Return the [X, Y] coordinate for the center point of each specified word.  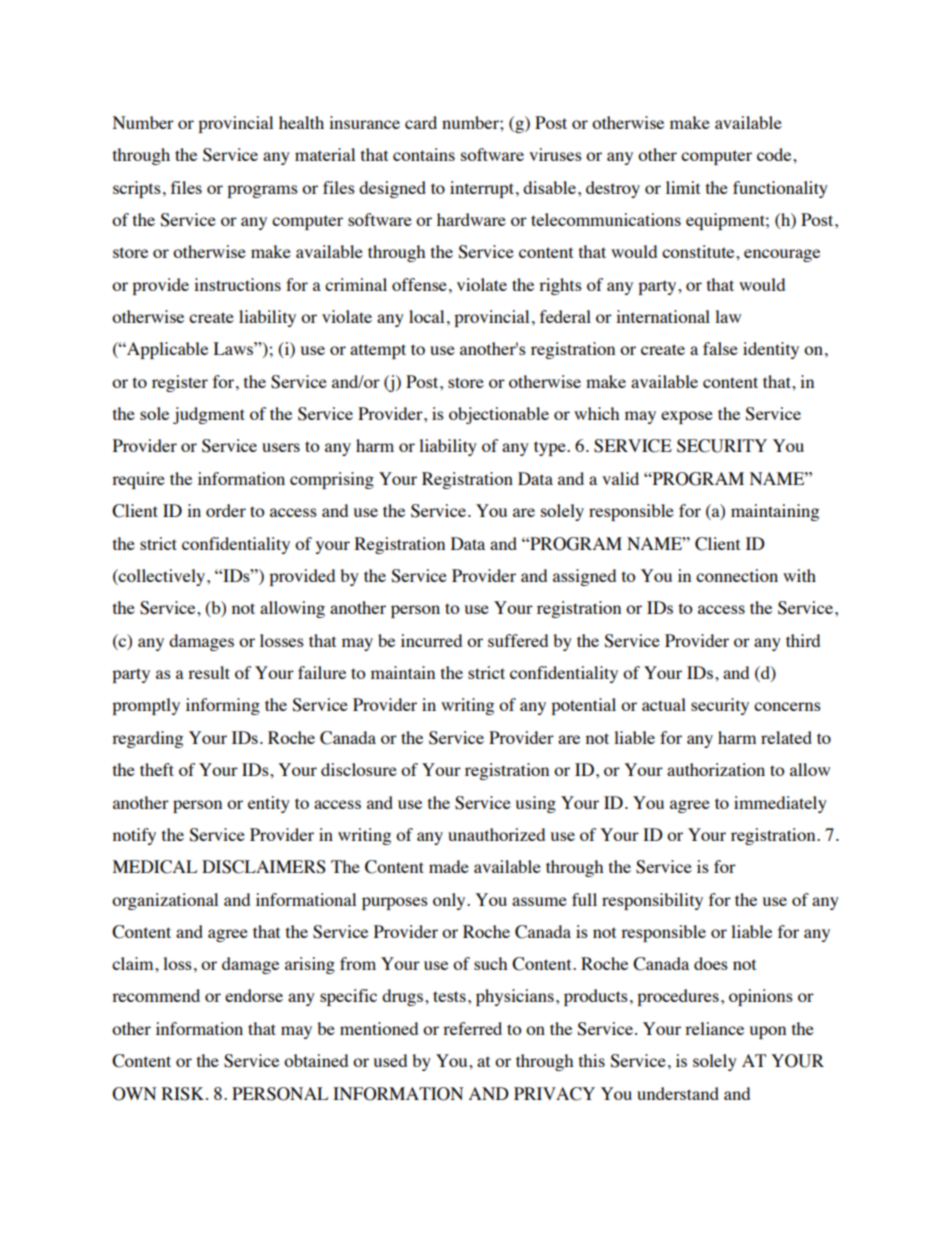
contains [424, 154]
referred [472, 1028]
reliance [714, 1028]
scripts [137, 189]
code [775, 154]
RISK [183, 1094]
